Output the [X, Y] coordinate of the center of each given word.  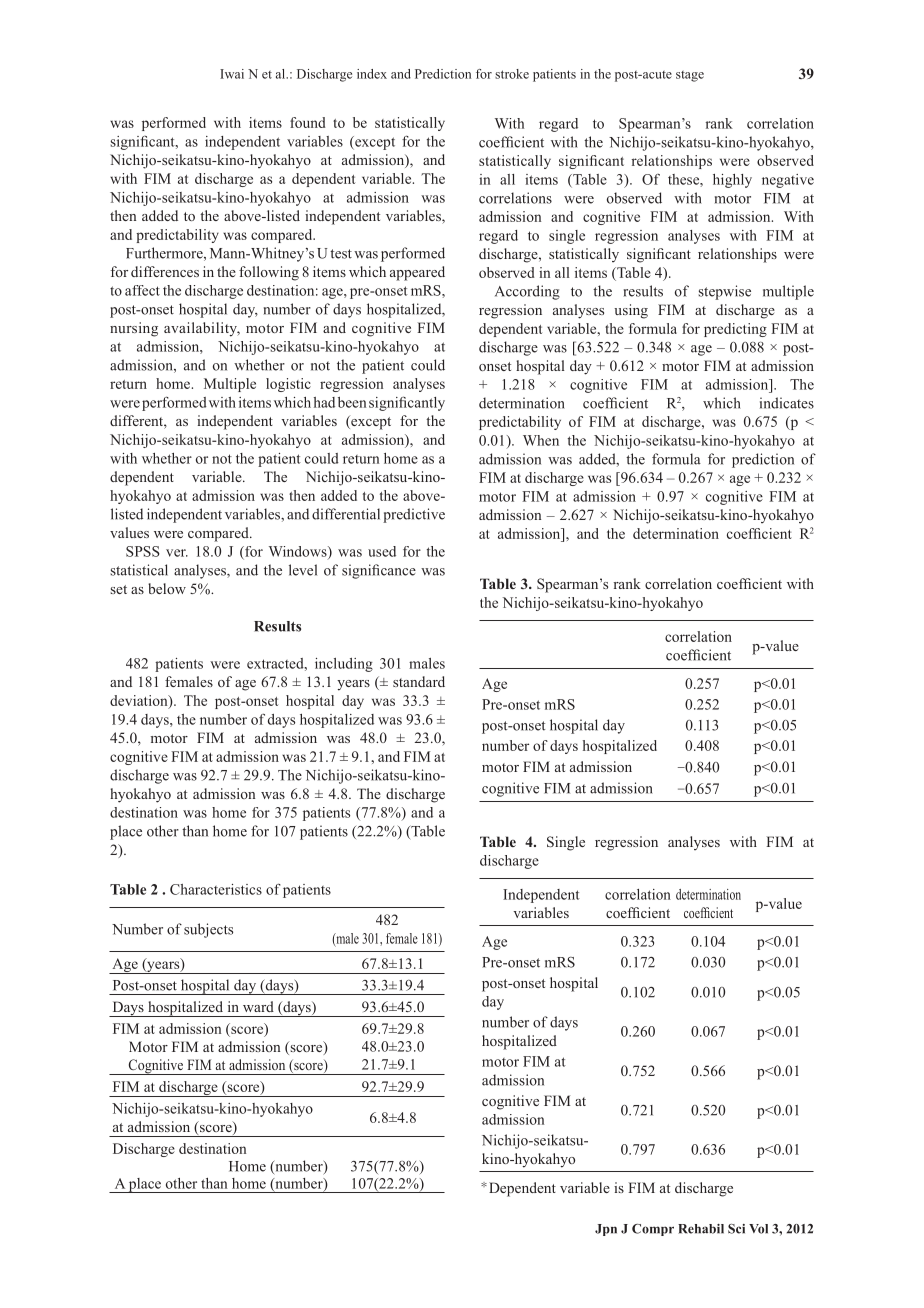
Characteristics [216, 889]
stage [690, 76]
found [308, 122]
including [344, 665]
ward [258, 1006]
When [541, 440]
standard [419, 681]
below [167, 588]
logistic [288, 385]
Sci [736, 1229]
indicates [787, 403]
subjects [208, 930]
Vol [758, 1229]
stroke [512, 74]
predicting [735, 330]
